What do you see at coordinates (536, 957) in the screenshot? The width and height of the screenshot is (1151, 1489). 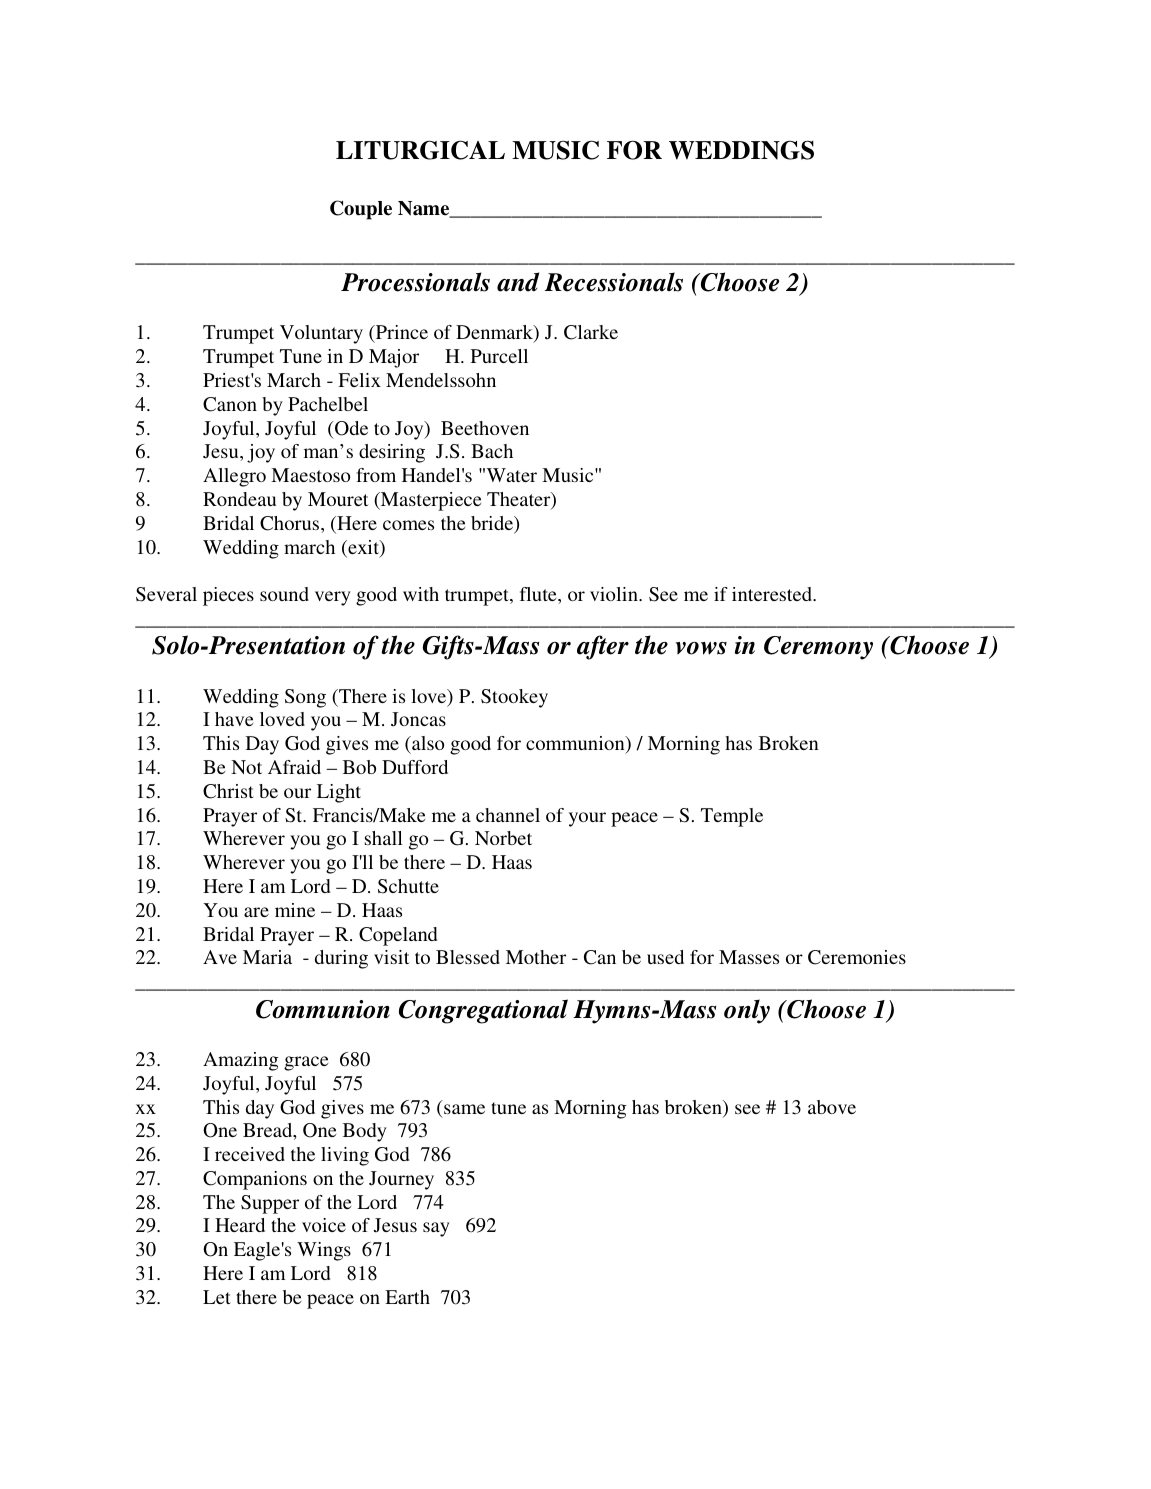 I see `Mother` at bounding box center [536, 957].
